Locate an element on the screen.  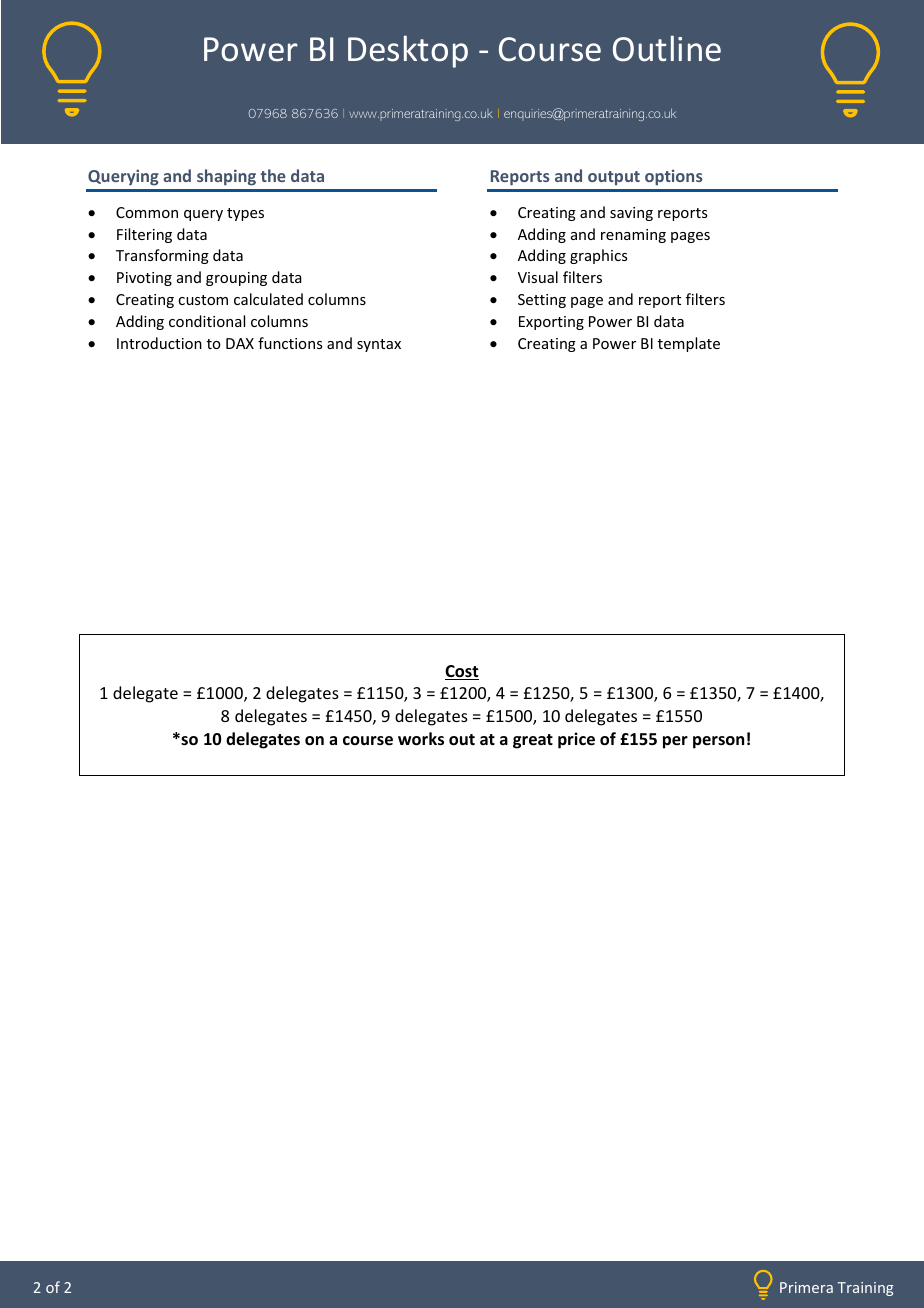
DAX is located at coordinates (240, 343).
